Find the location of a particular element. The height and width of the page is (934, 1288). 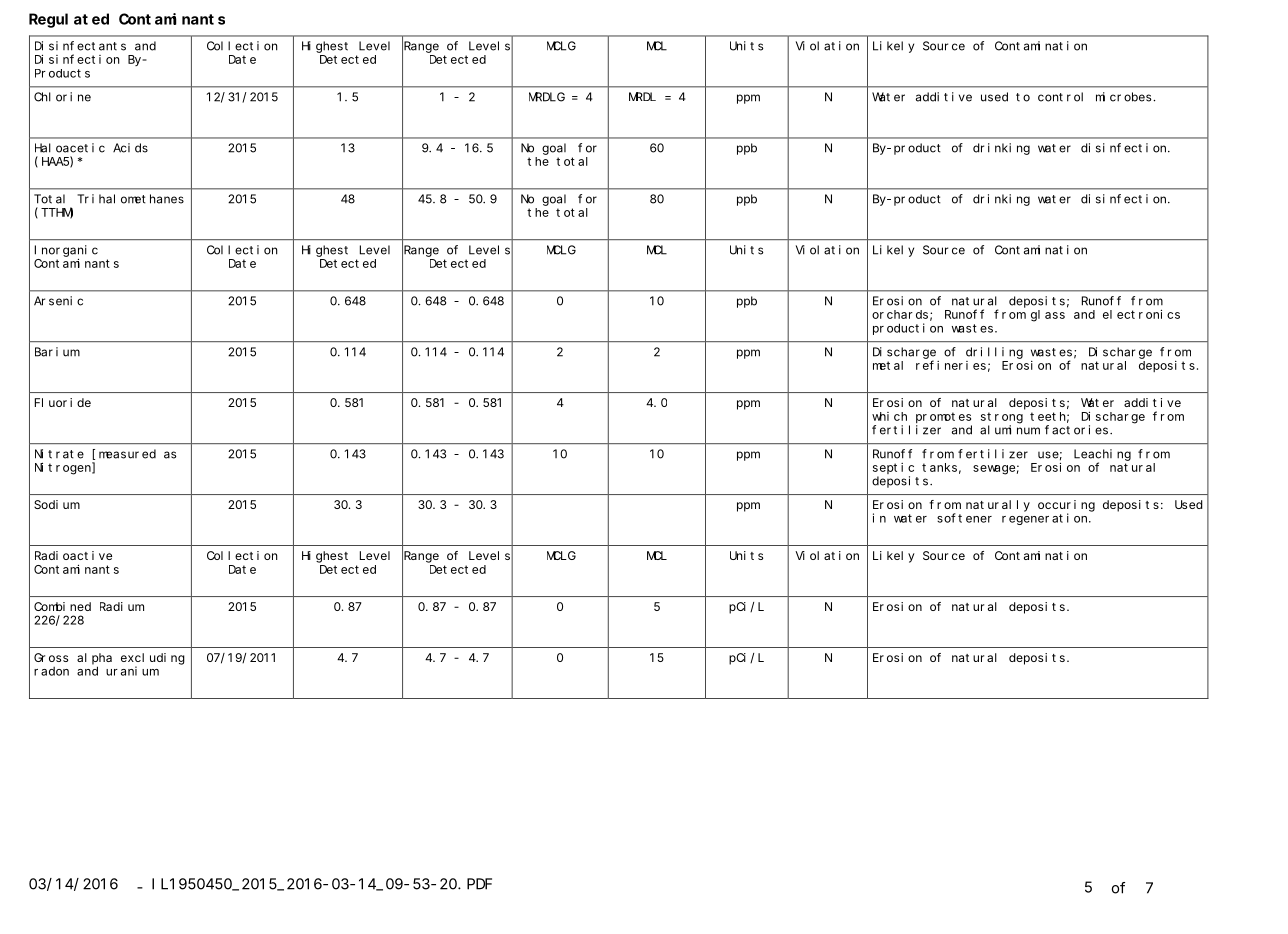

occuring is located at coordinates (1066, 506).
